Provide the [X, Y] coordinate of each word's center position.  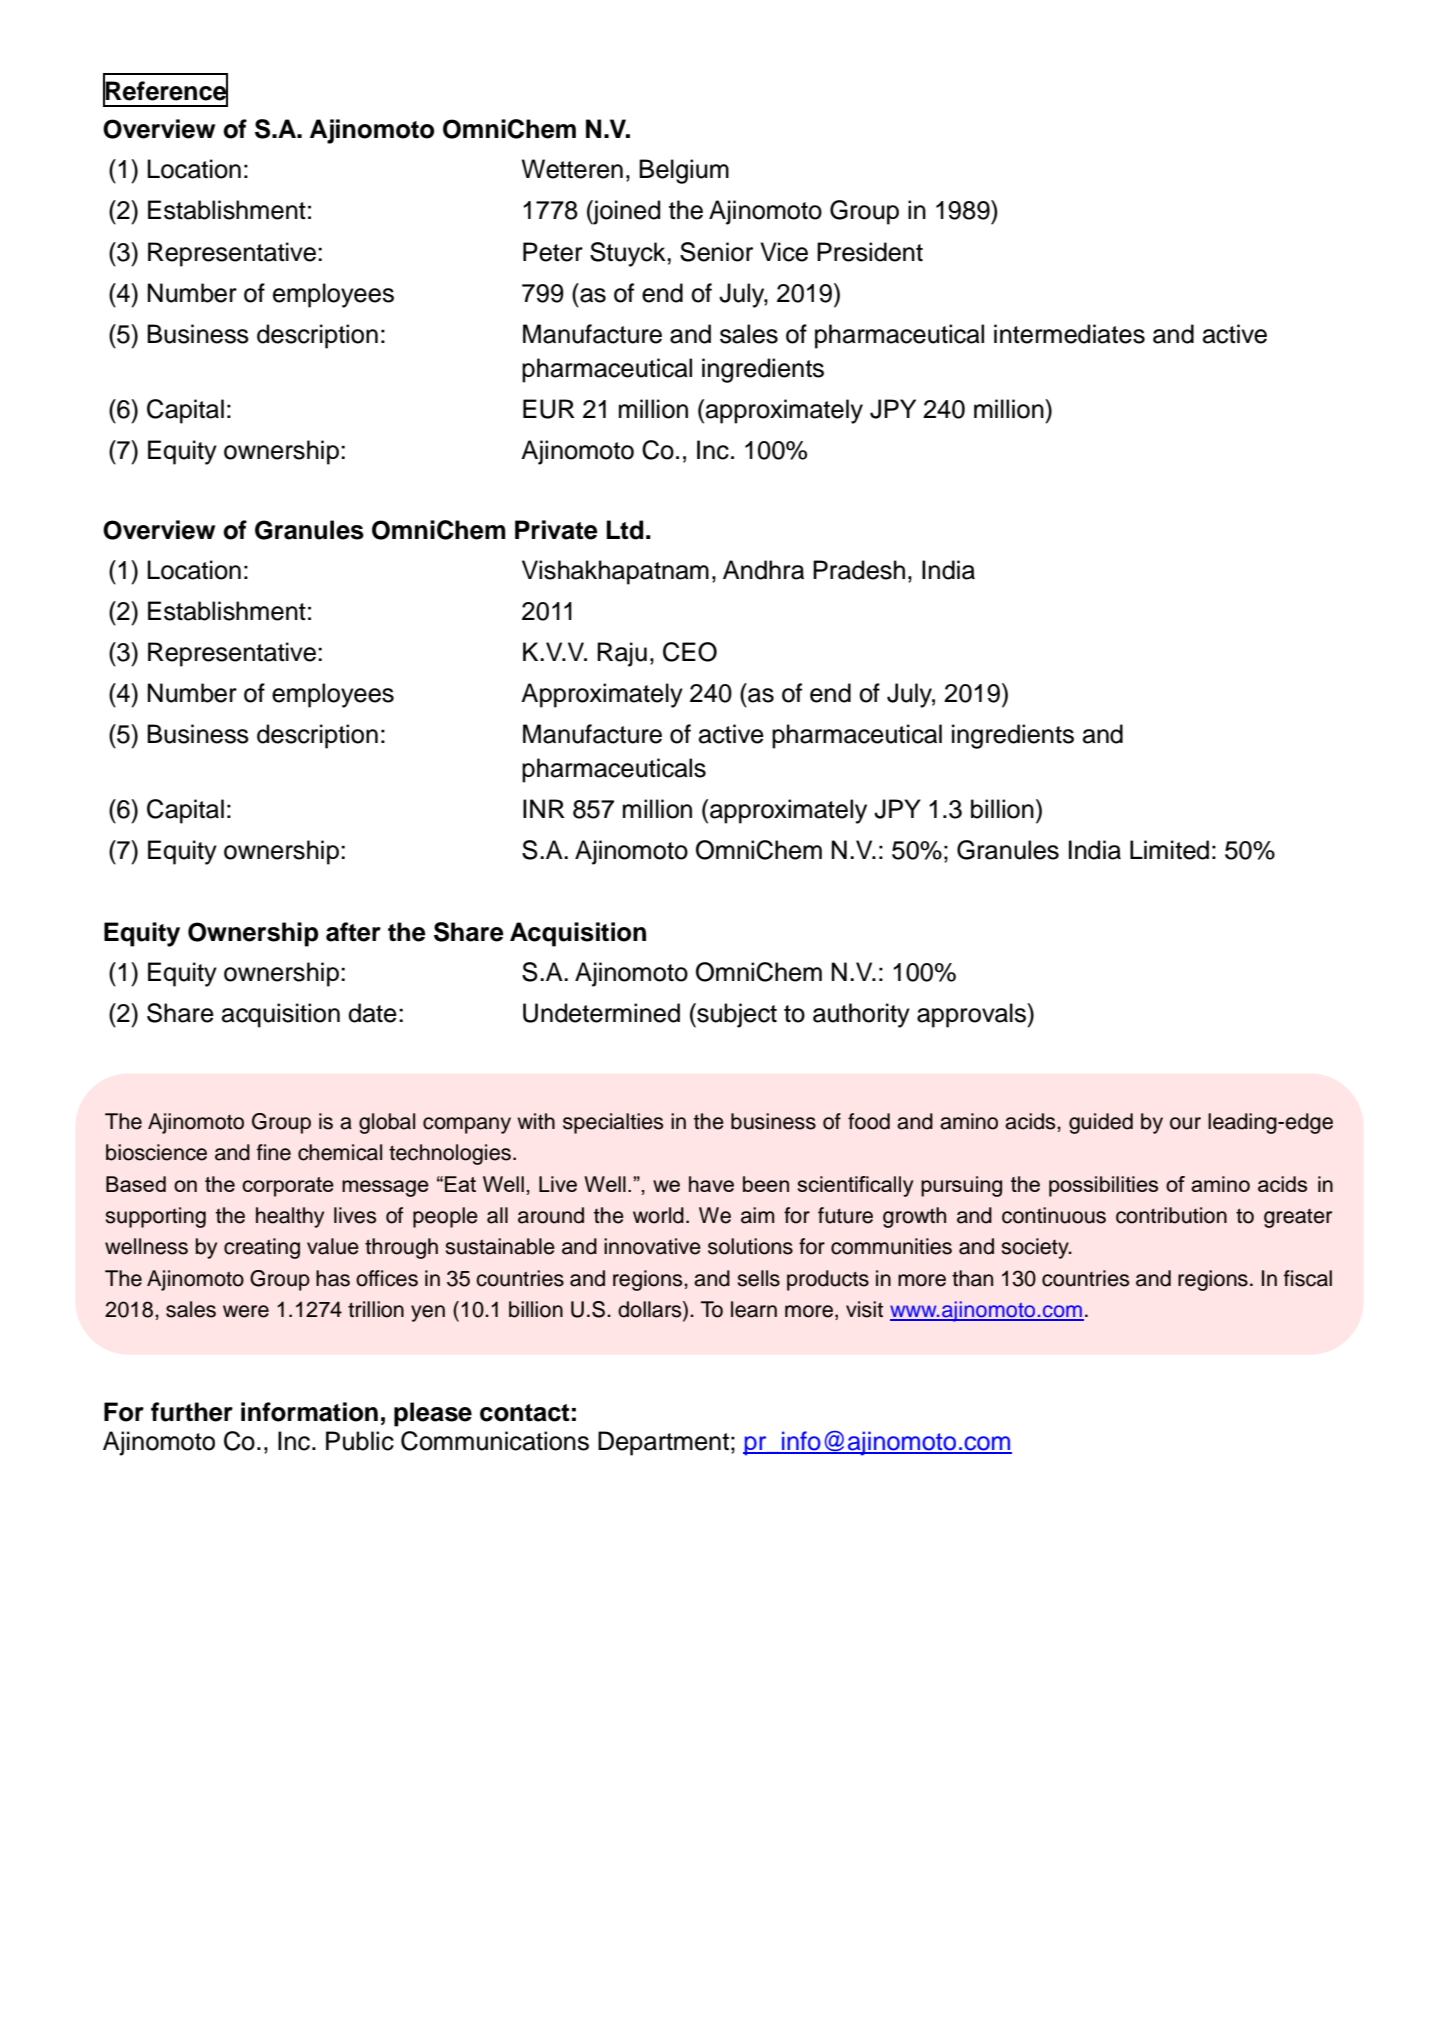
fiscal [1308, 1278]
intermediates [1069, 334]
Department [663, 1443]
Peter [553, 252]
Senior [716, 252]
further [192, 1412]
